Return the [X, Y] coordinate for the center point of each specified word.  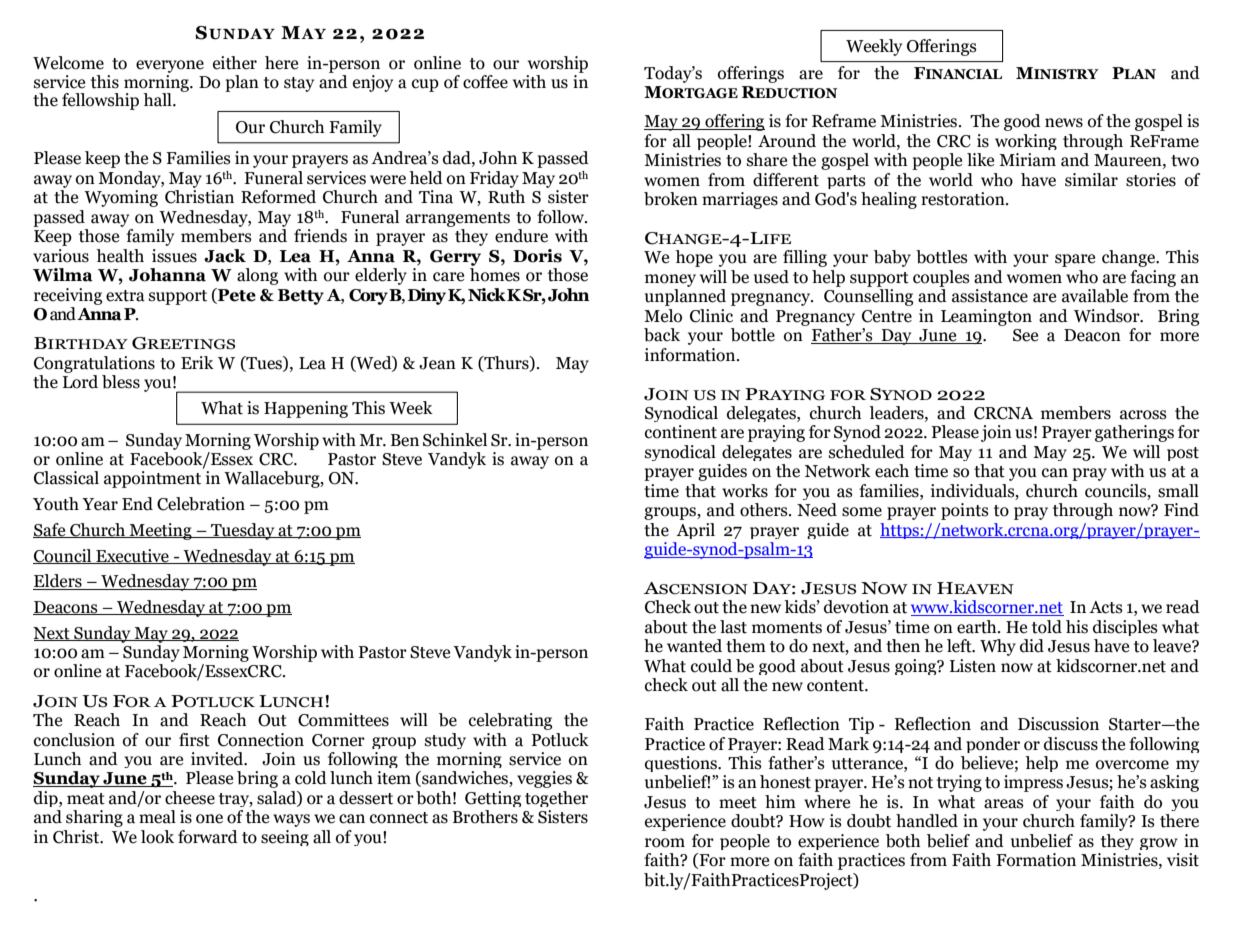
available [1095, 296]
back [662, 335]
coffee [485, 82]
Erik [197, 362]
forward [208, 837]
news [1064, 123]
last [733, 627]
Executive [132, 556]
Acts [1106, 607]
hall [158, 100]
